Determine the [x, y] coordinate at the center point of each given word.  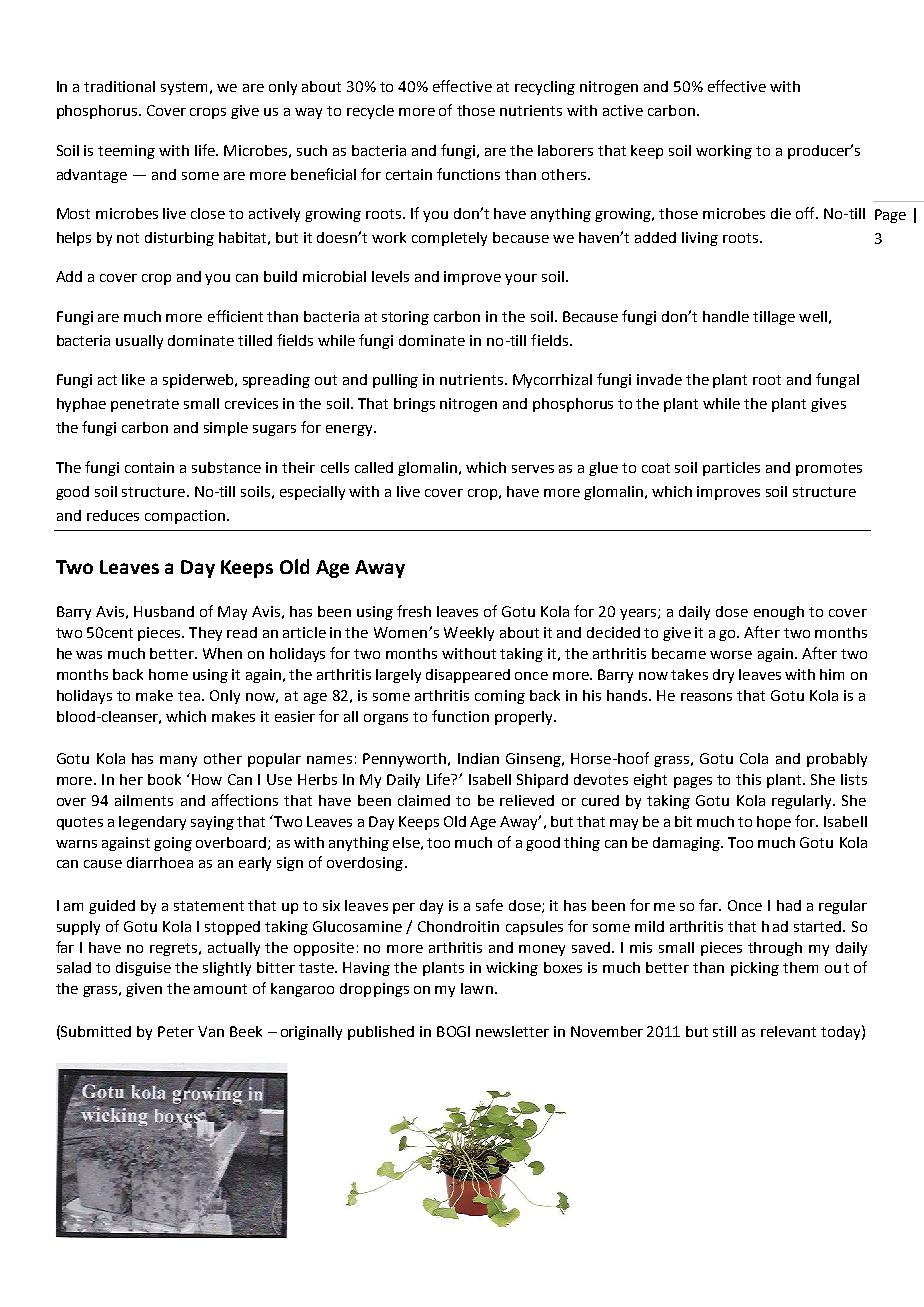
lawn [477, 988]
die [781, 213]
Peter [176, 1031]
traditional [119, 86]
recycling [545, 88]
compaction [185, 517]
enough [779, 613]
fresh [414, 611]
